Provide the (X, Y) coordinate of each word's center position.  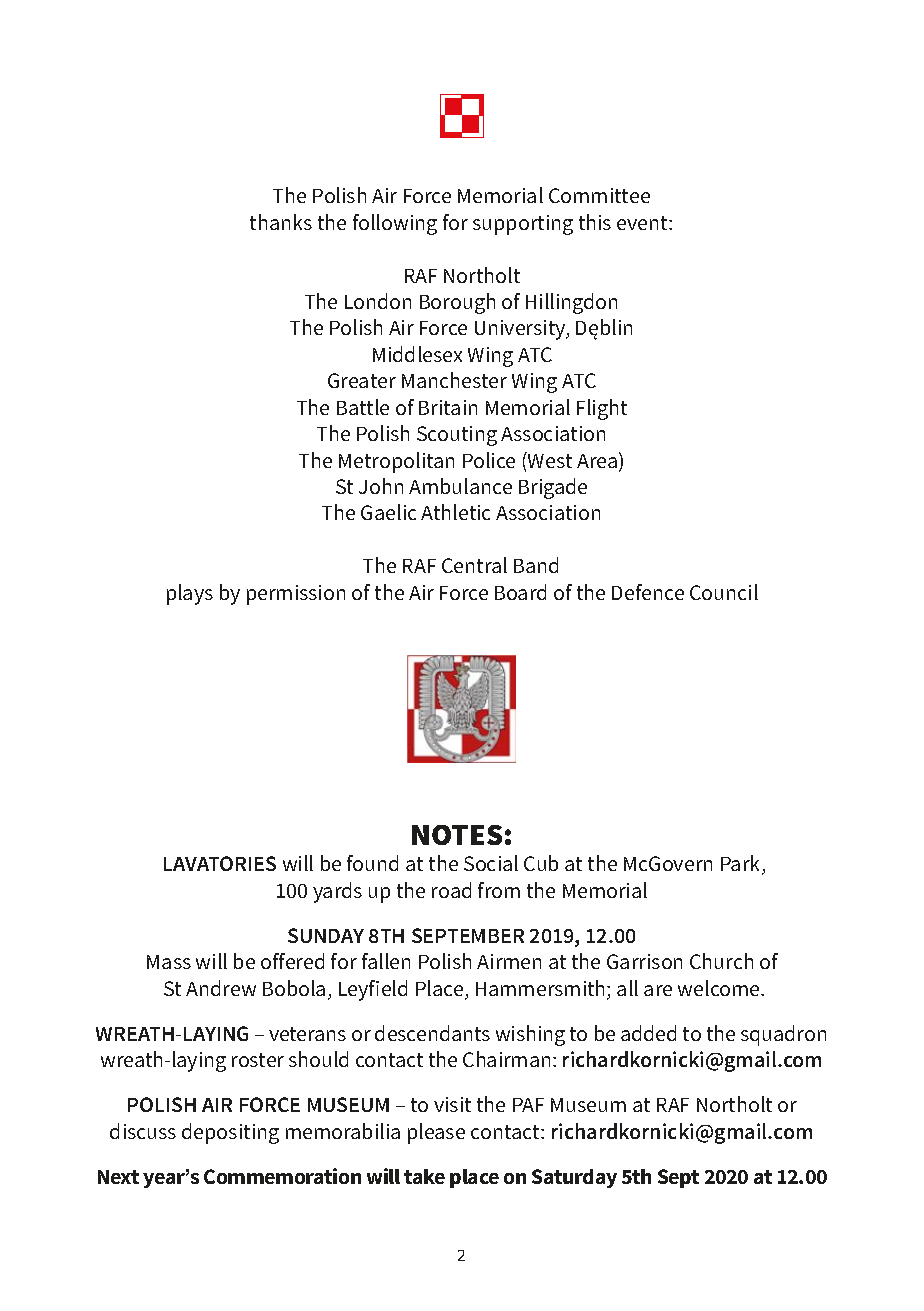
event (643, 223)
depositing (230, 1133)
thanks (281, 222)
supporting (523, 225)
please (436, 1133)
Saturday (574, 1178)
